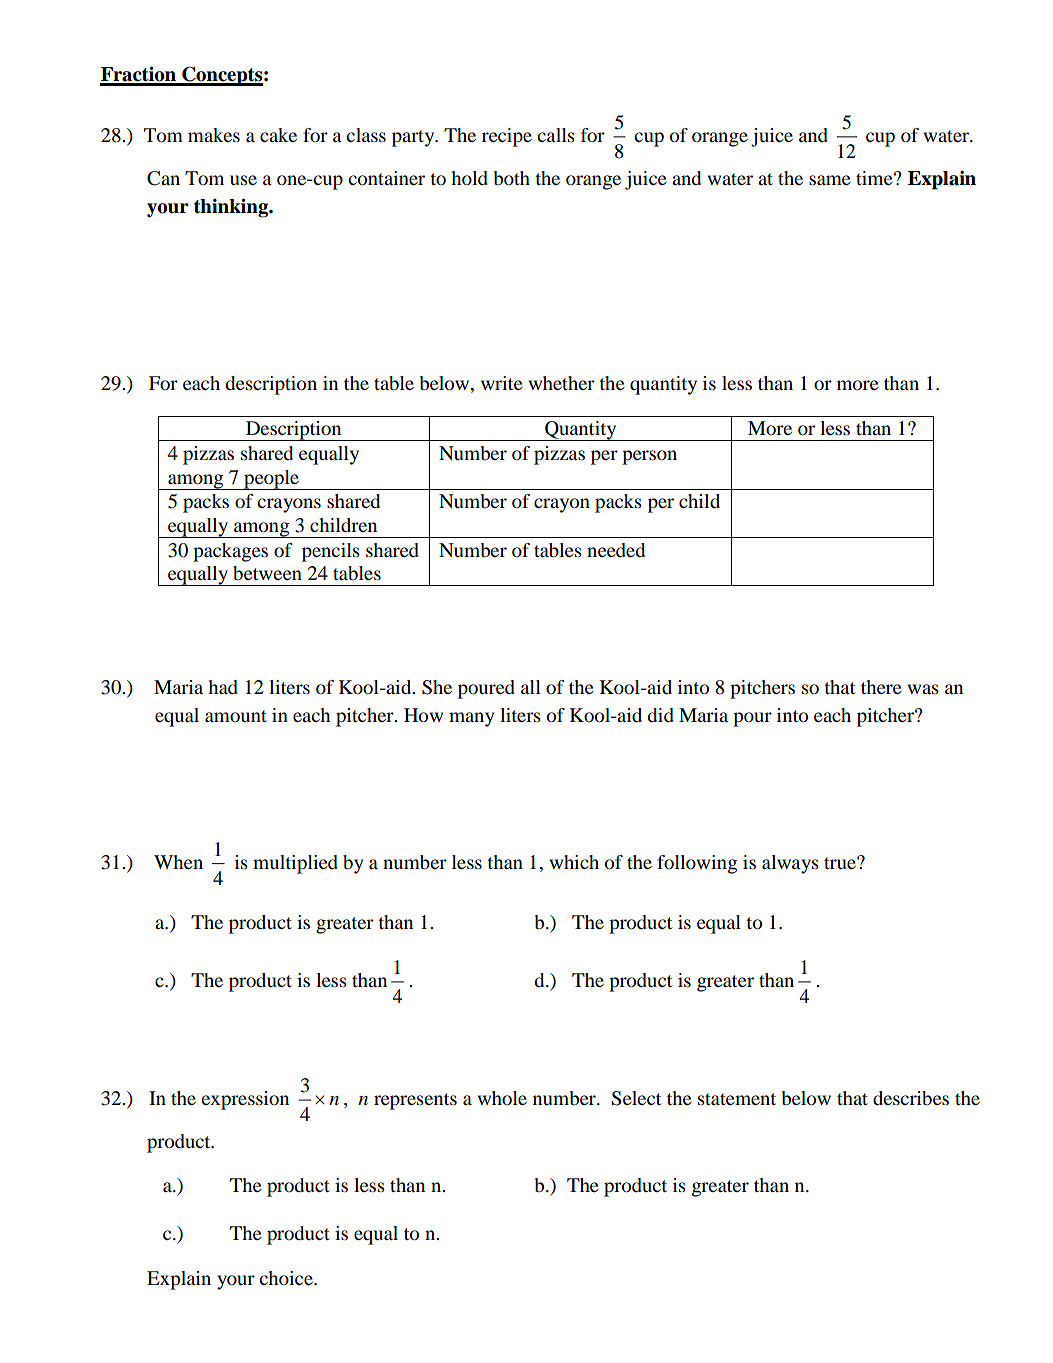  Describe the element at coordinates (511, 178) in the document. I see `both` at that location.
